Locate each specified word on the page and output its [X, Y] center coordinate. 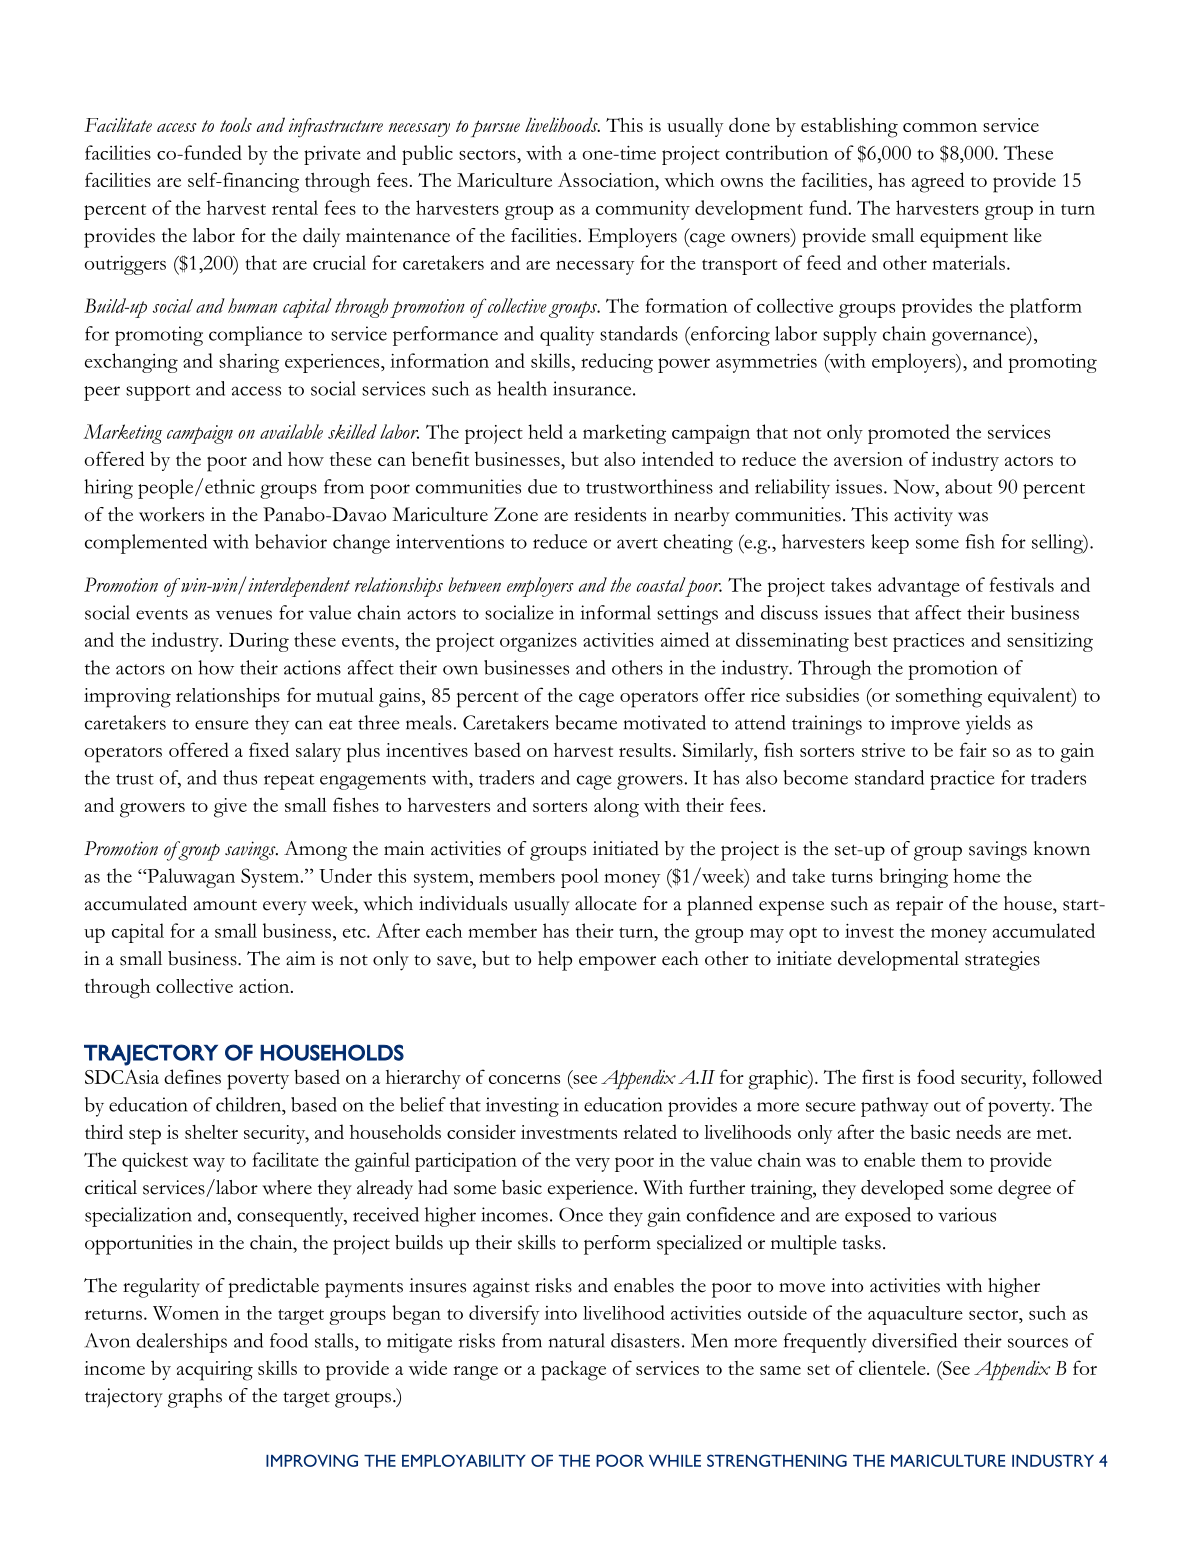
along [616, 808]
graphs [195, 1398]
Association [607, 181]
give [230, 808]
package [573, 1370]
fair [973, 749]
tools [236, 124]
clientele [893, 1368]
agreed [938, 182]
